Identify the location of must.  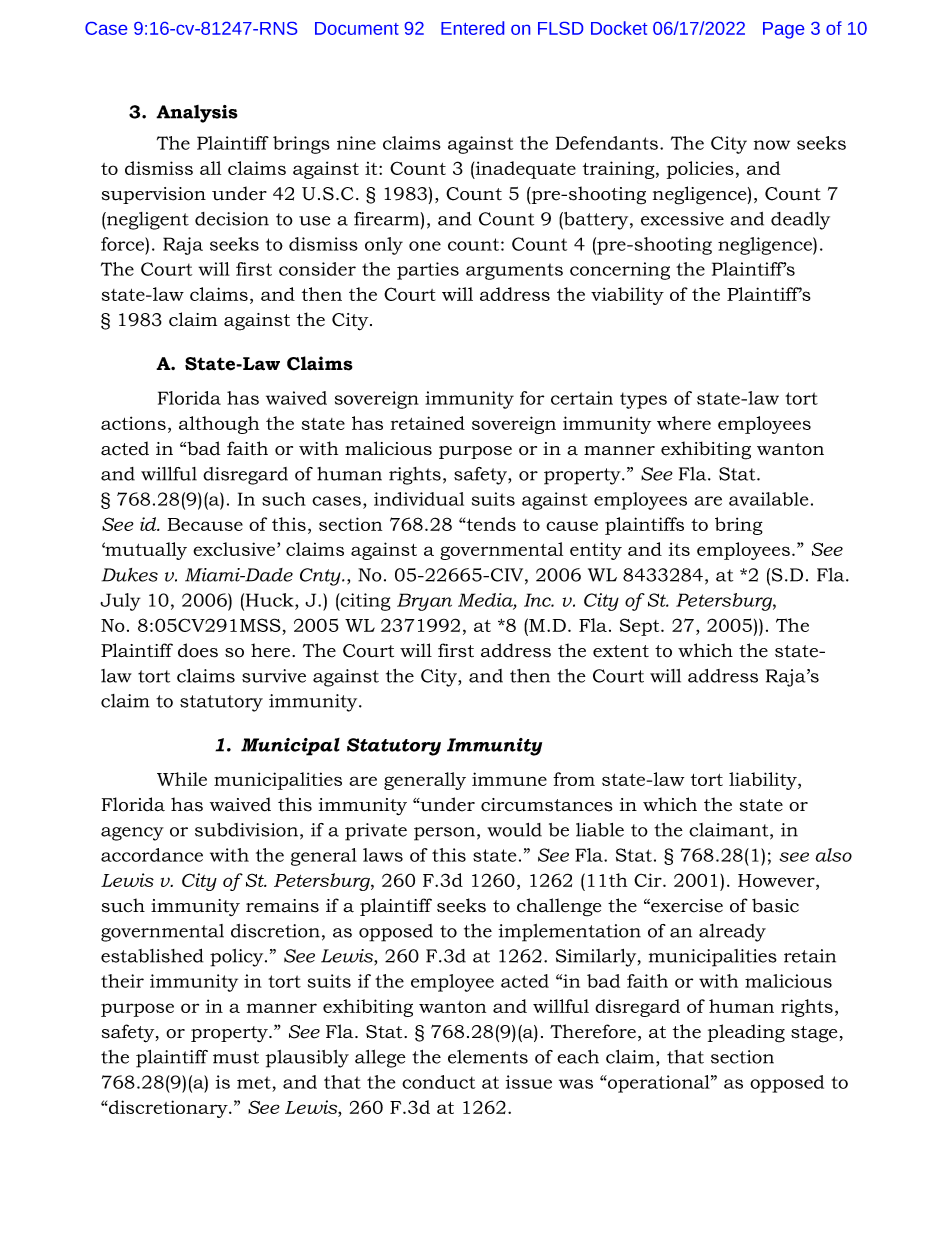
(236, 1057).
